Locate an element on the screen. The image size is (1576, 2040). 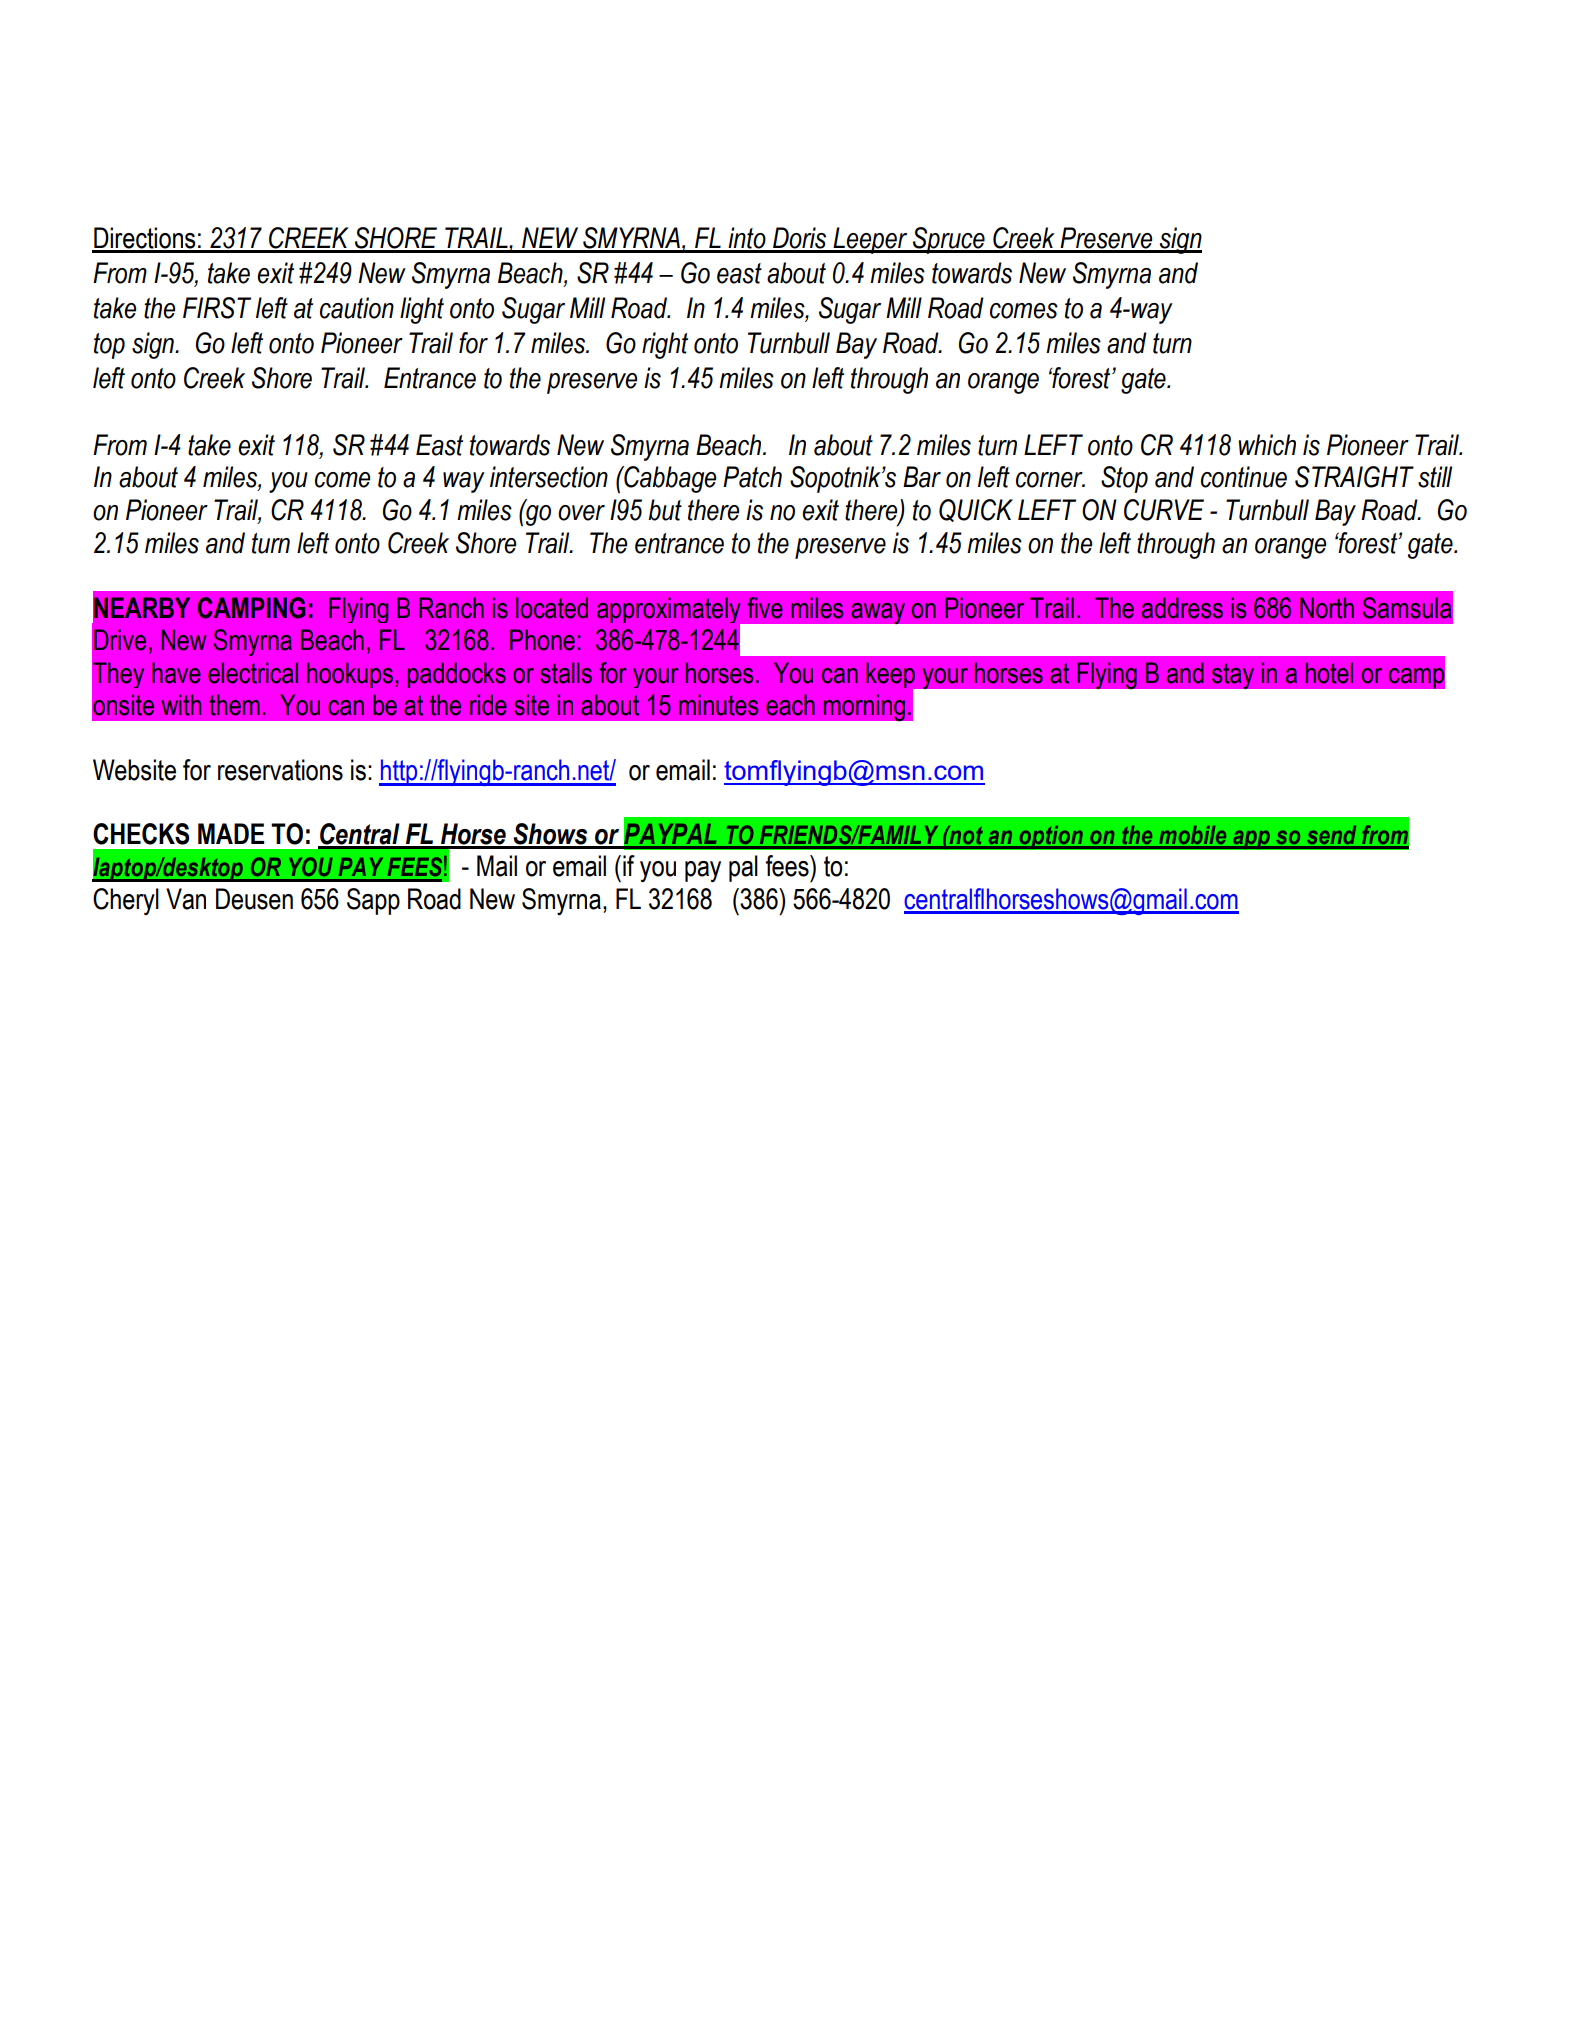
Drive is located at coordinates (120, 640).
